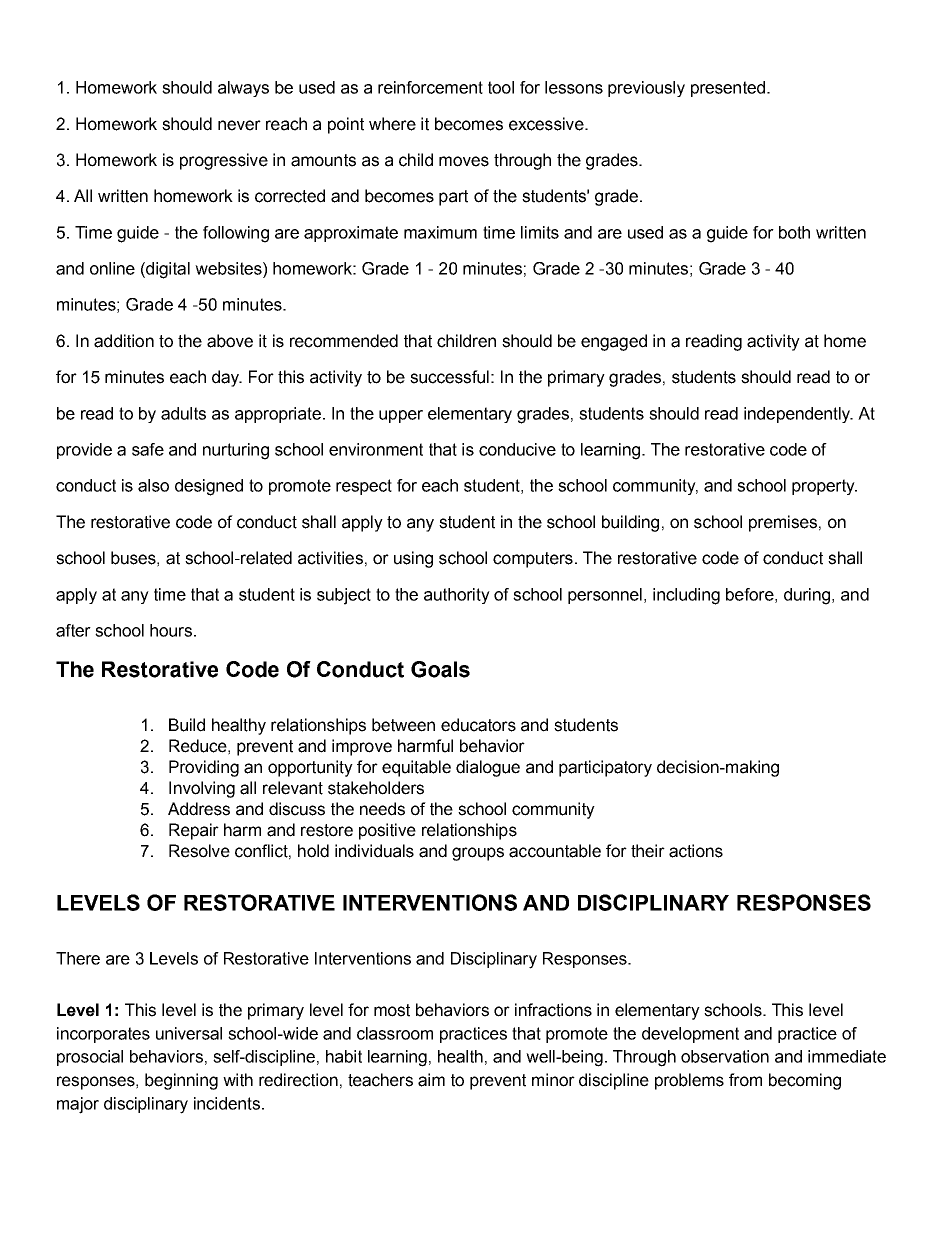  Describe the element at coordinates (745, 1080) in the page. I see `from` at that location.
